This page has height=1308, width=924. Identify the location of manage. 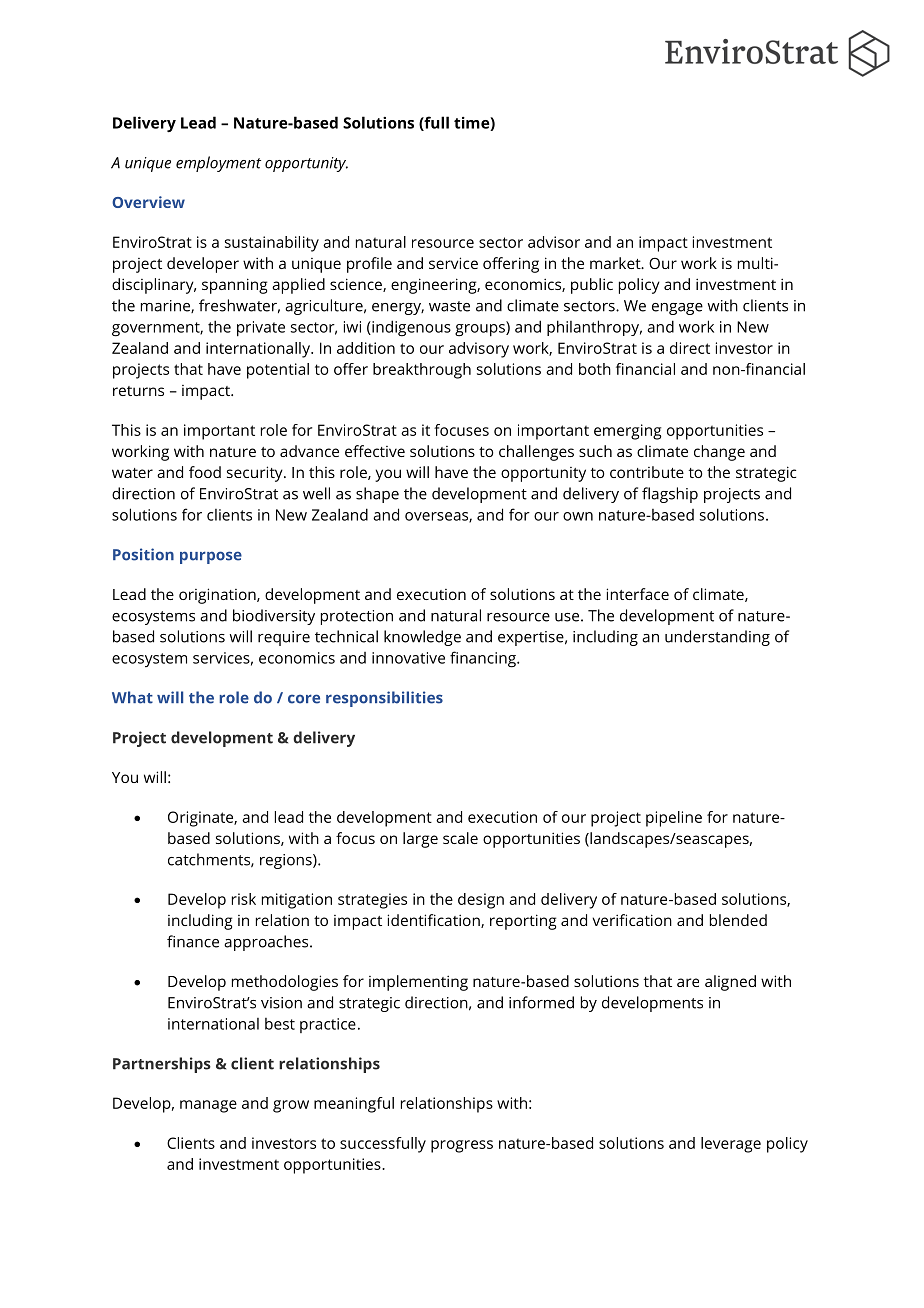
(208, 1106).
